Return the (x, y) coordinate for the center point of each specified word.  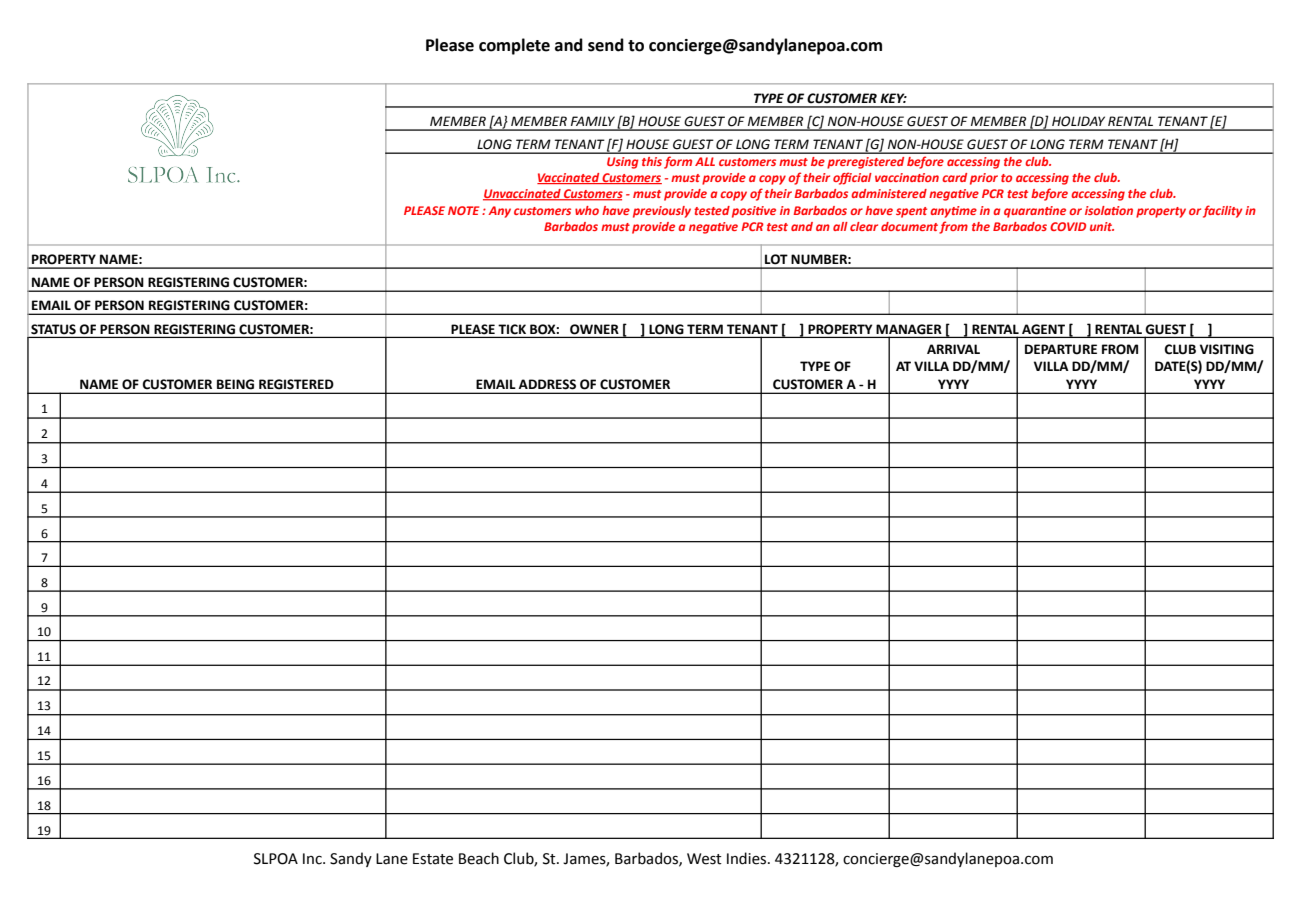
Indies (748, 858)
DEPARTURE (1061, 349)
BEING (235, 384)
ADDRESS (547, 384)
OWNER (594, 329)
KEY (893, 98)
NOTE (463, 210)
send (606, 45)
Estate (433, 859)
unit (1102, 226)
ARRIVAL (953, 349)
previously (662, 212)
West (704, 859)
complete (514, 46)
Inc (313, 859)
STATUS (53, 329)
